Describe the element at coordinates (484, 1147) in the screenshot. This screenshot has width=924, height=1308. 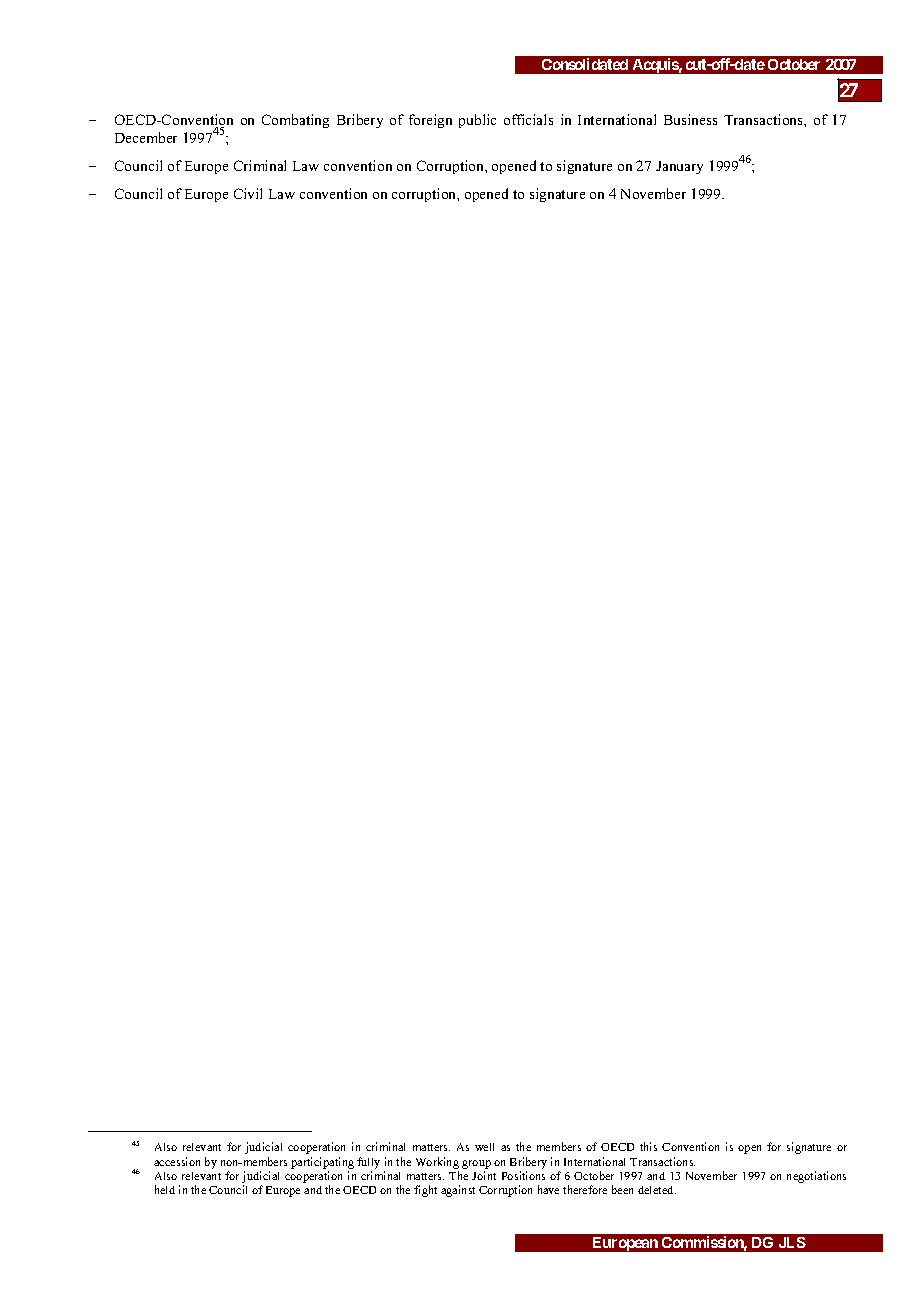
I see `well` at that location.
